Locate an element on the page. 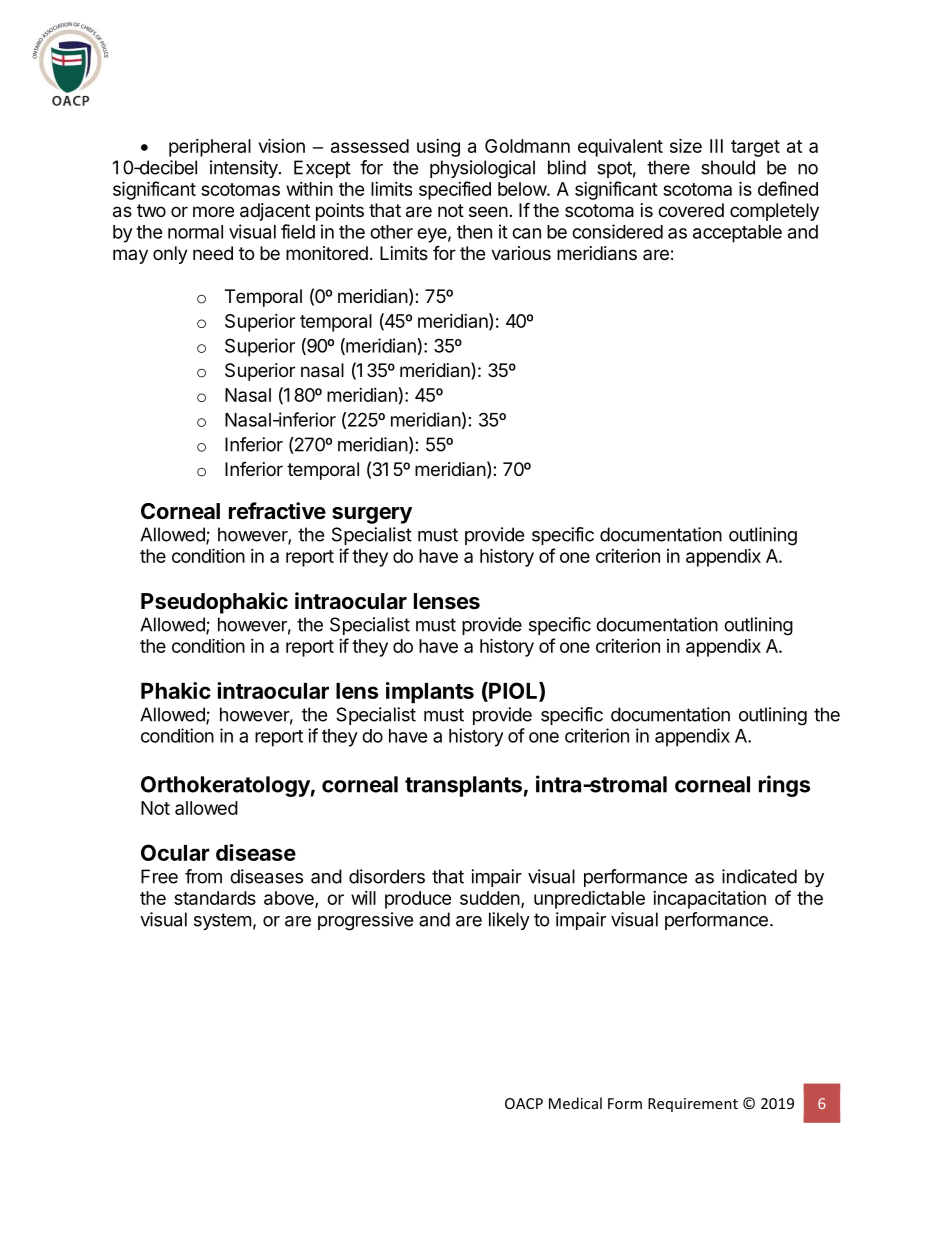  rings is located at coordinates (784, 786).
